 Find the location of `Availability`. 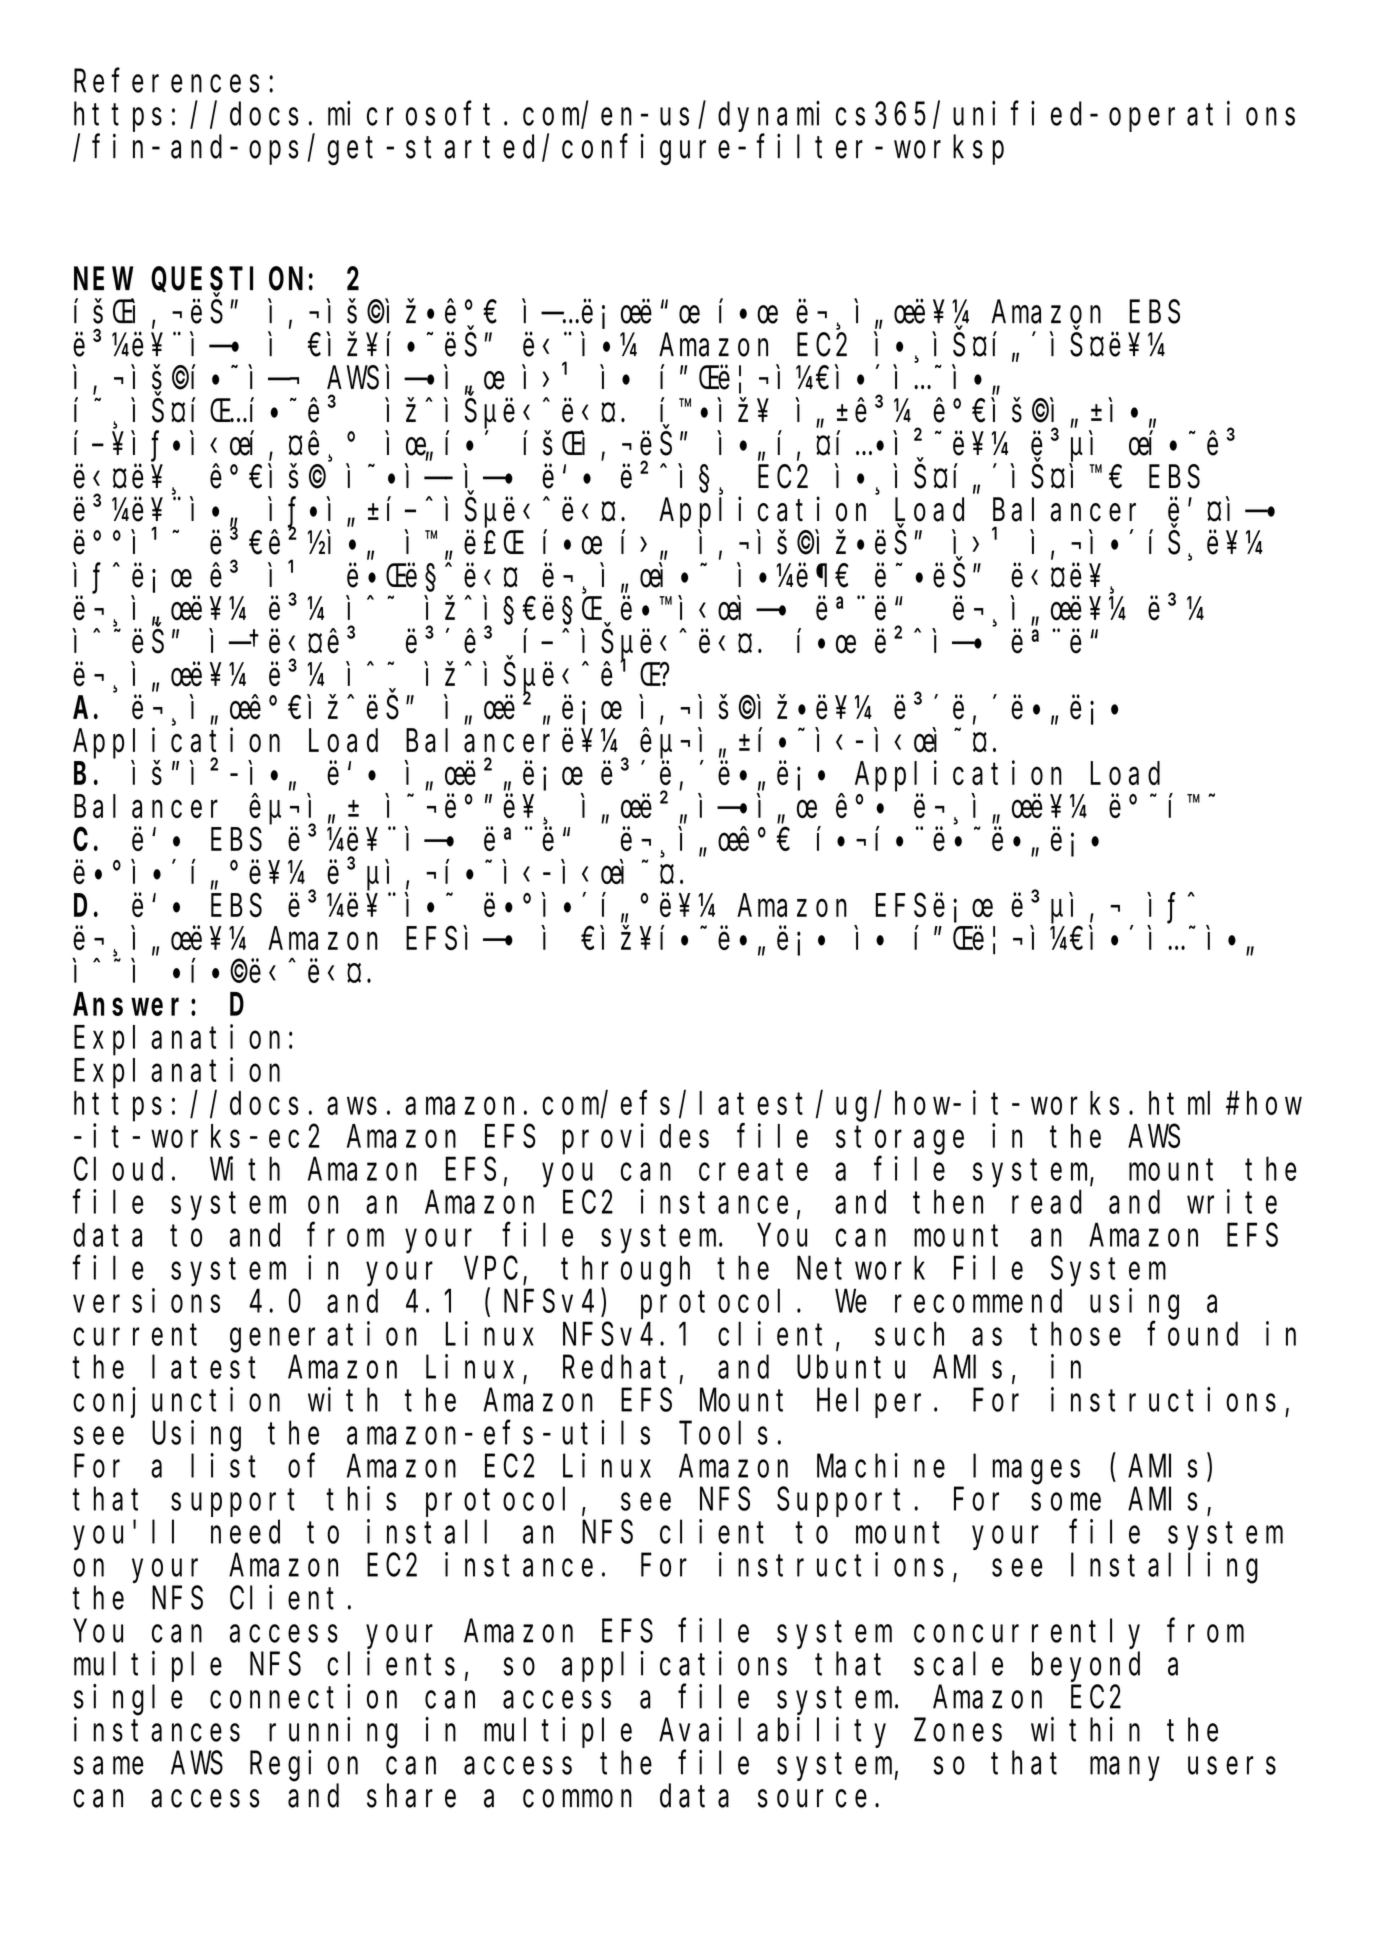

Availability is located at coordinates (772, 1732).
